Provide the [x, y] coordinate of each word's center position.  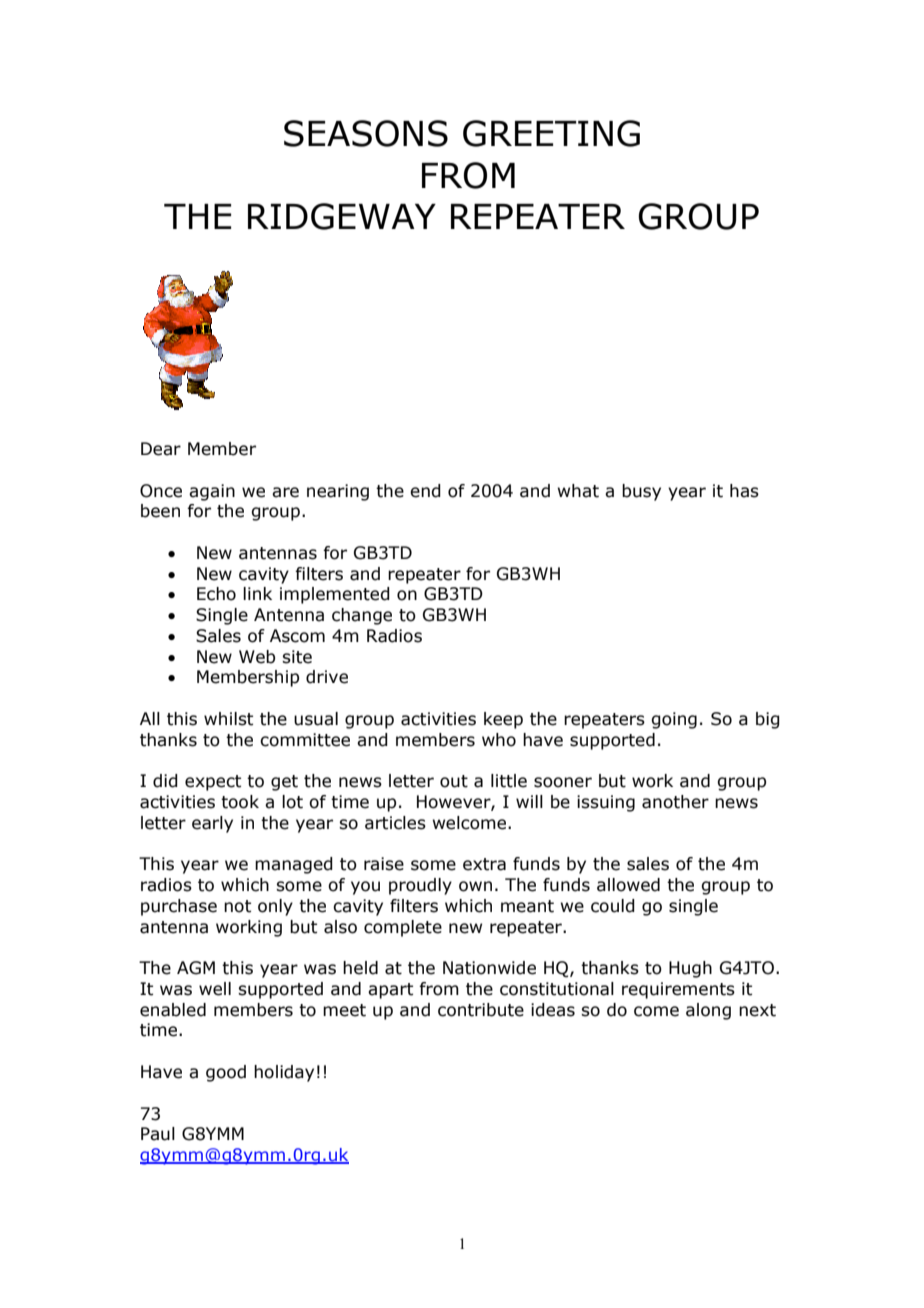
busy [641, 492]
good [226, 1073]
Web [257, 657]
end [425, 491]
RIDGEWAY [342, 216]
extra [484, 864]
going [674, 720]
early [212, 824]
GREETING [551, 133]
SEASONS [366, 133]
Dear [161, 449]
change [362, 616]
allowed [628, 885]
